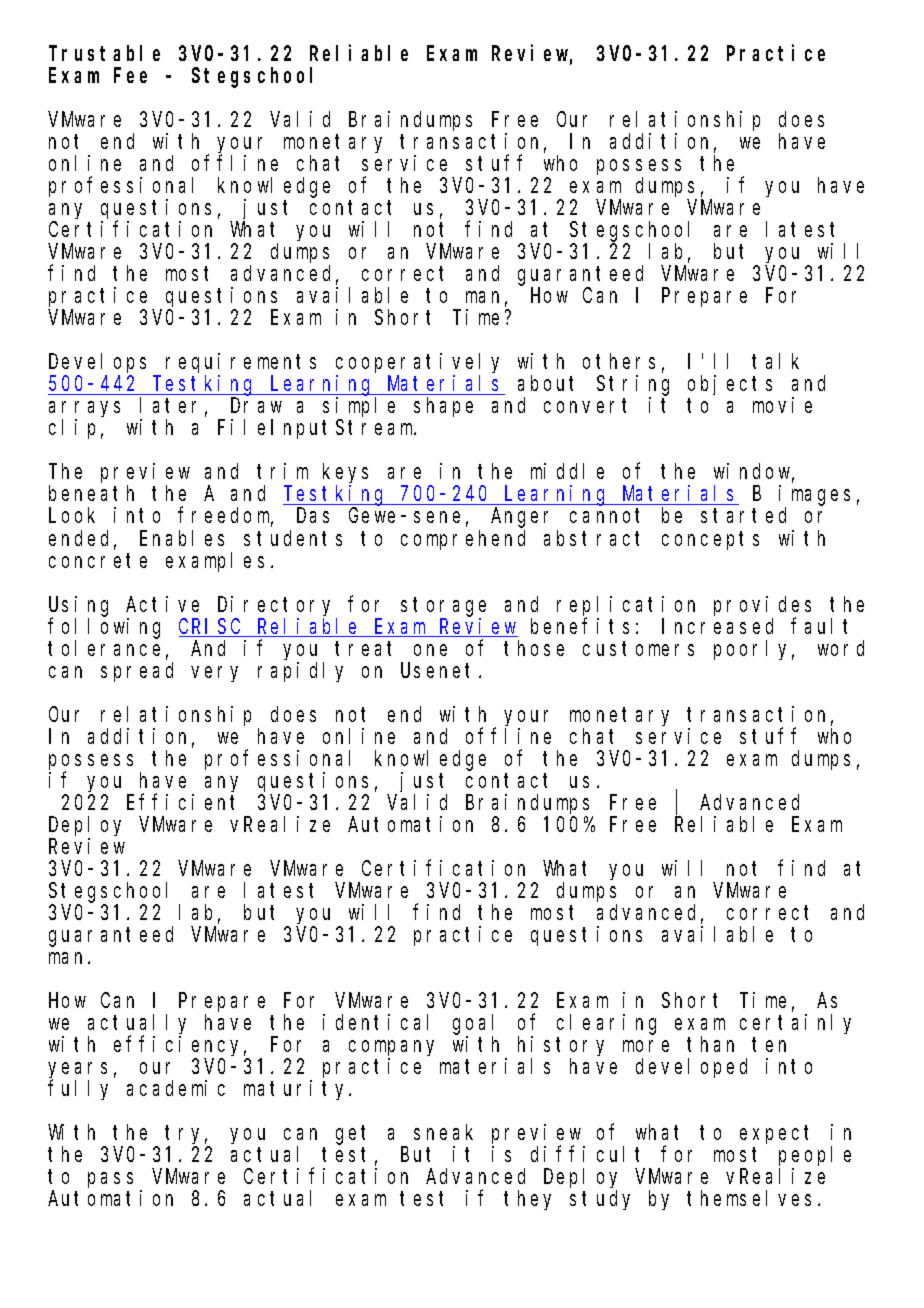 The width and height of the screenshot is (924, 1308). I want to click on Develops, so click(97, 365).
